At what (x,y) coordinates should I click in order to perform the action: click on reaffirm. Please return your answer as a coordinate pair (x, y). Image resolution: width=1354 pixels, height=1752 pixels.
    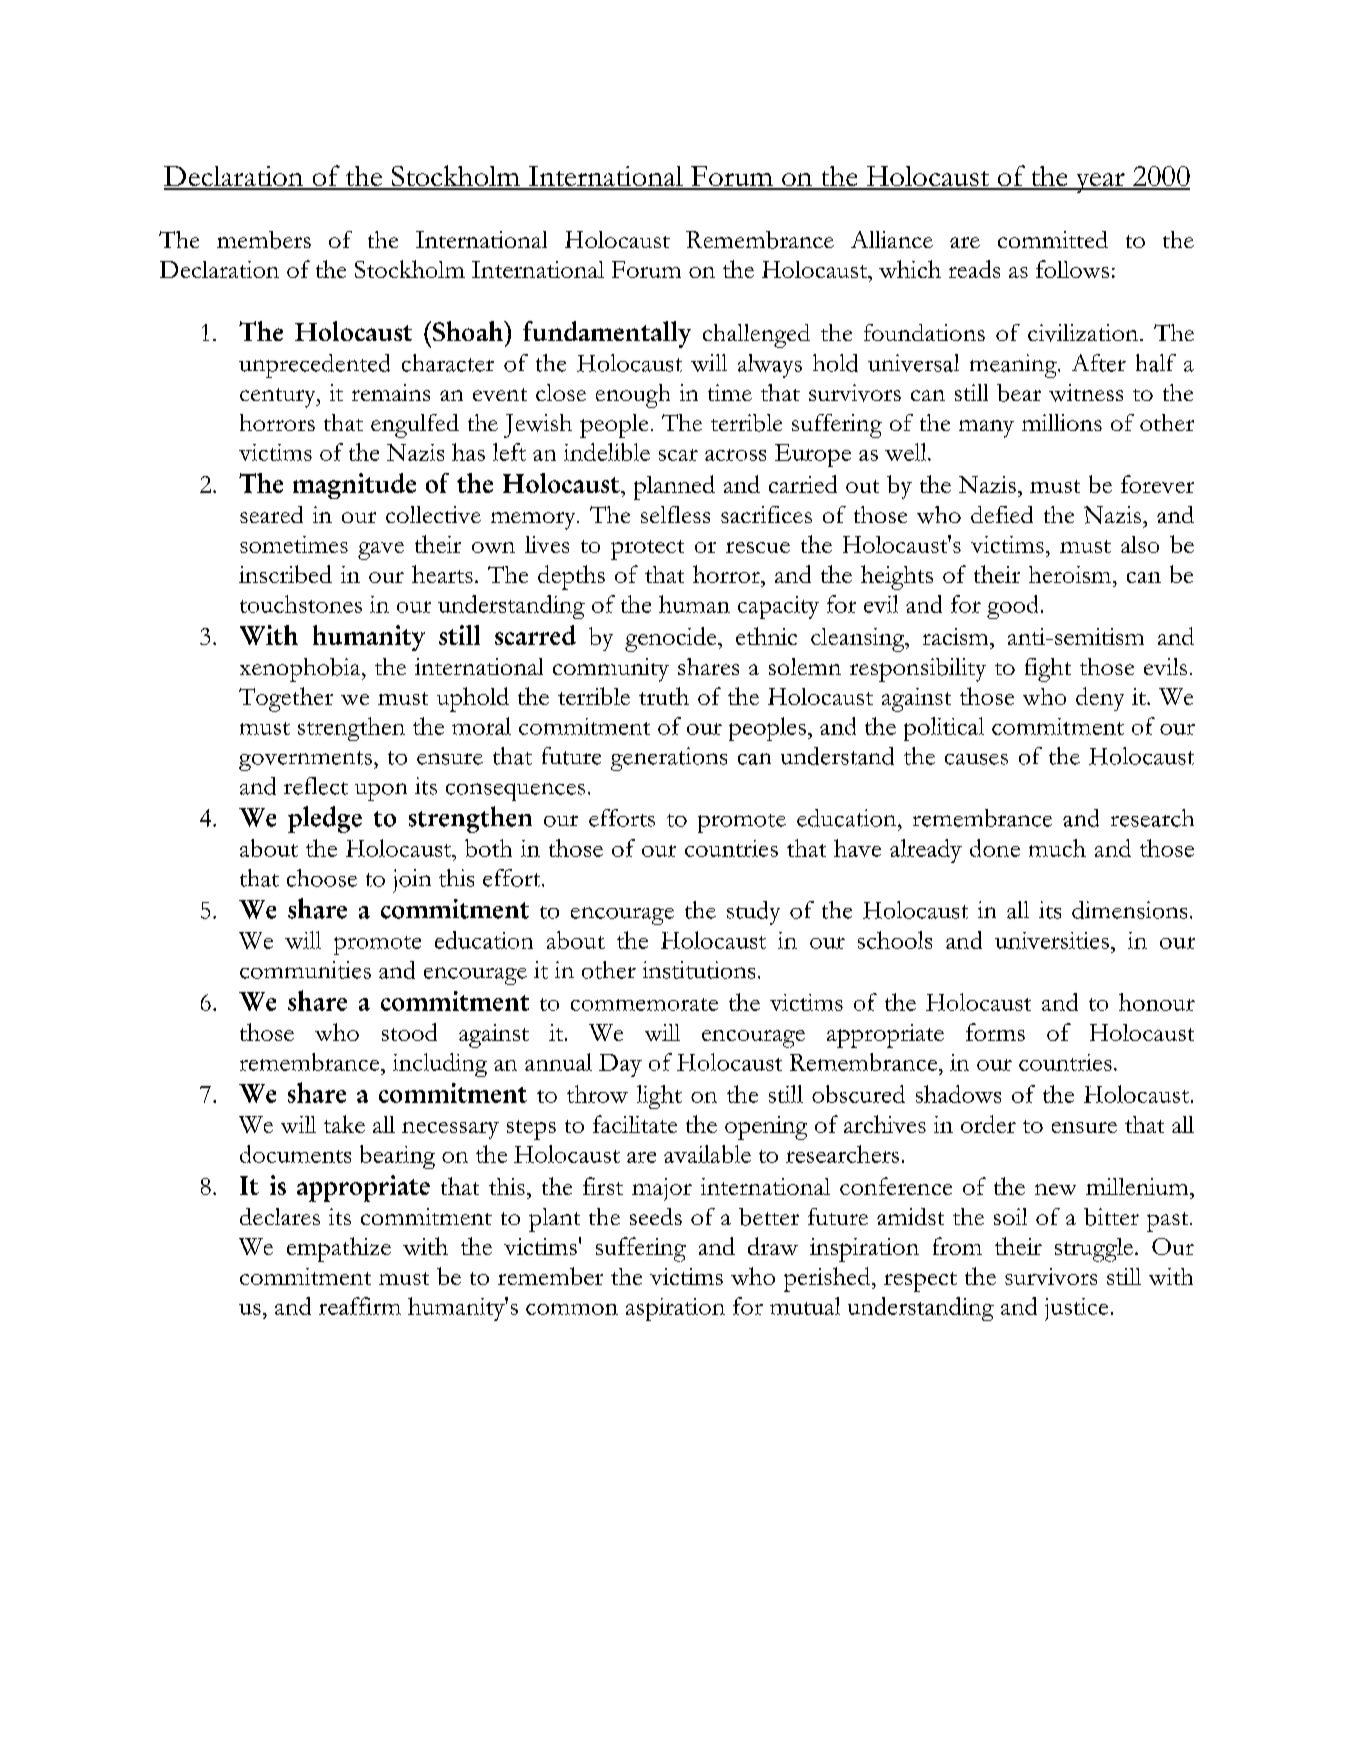
    Looking at the image, I should click on (360, 1306).
